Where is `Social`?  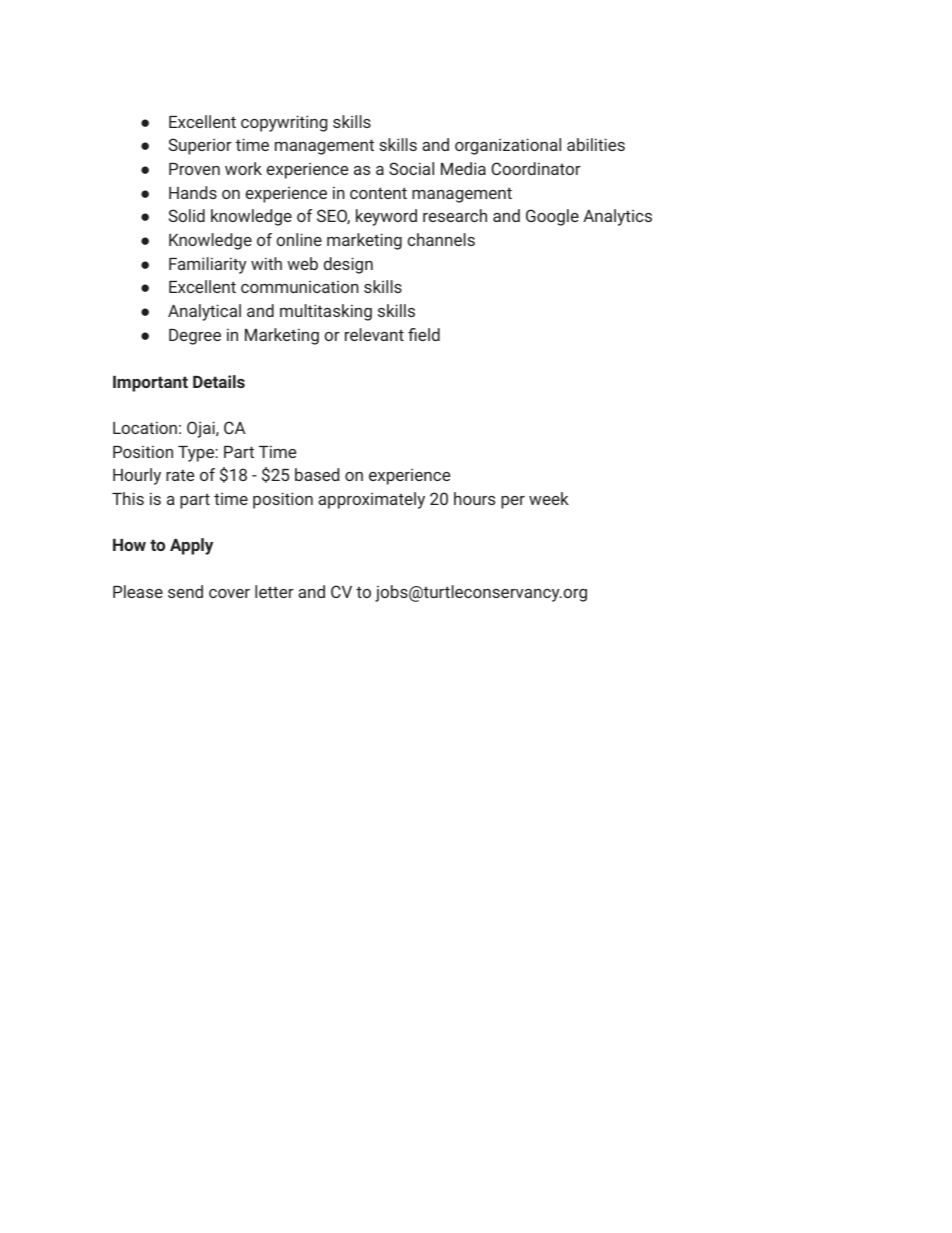 Social is located at coordinates (411, 168).
